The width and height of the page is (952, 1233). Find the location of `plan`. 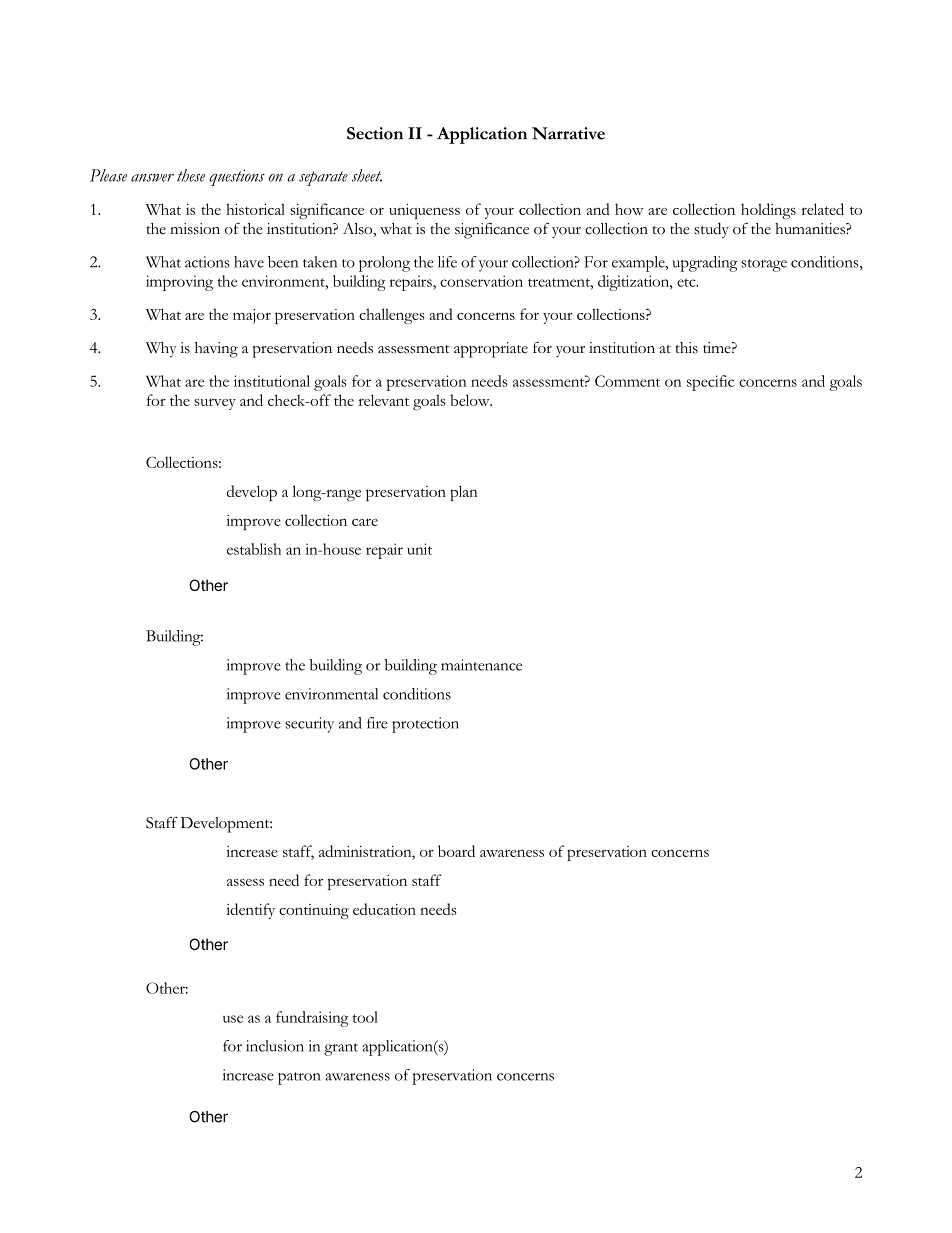

plan is located at coordinates (464, 493).
